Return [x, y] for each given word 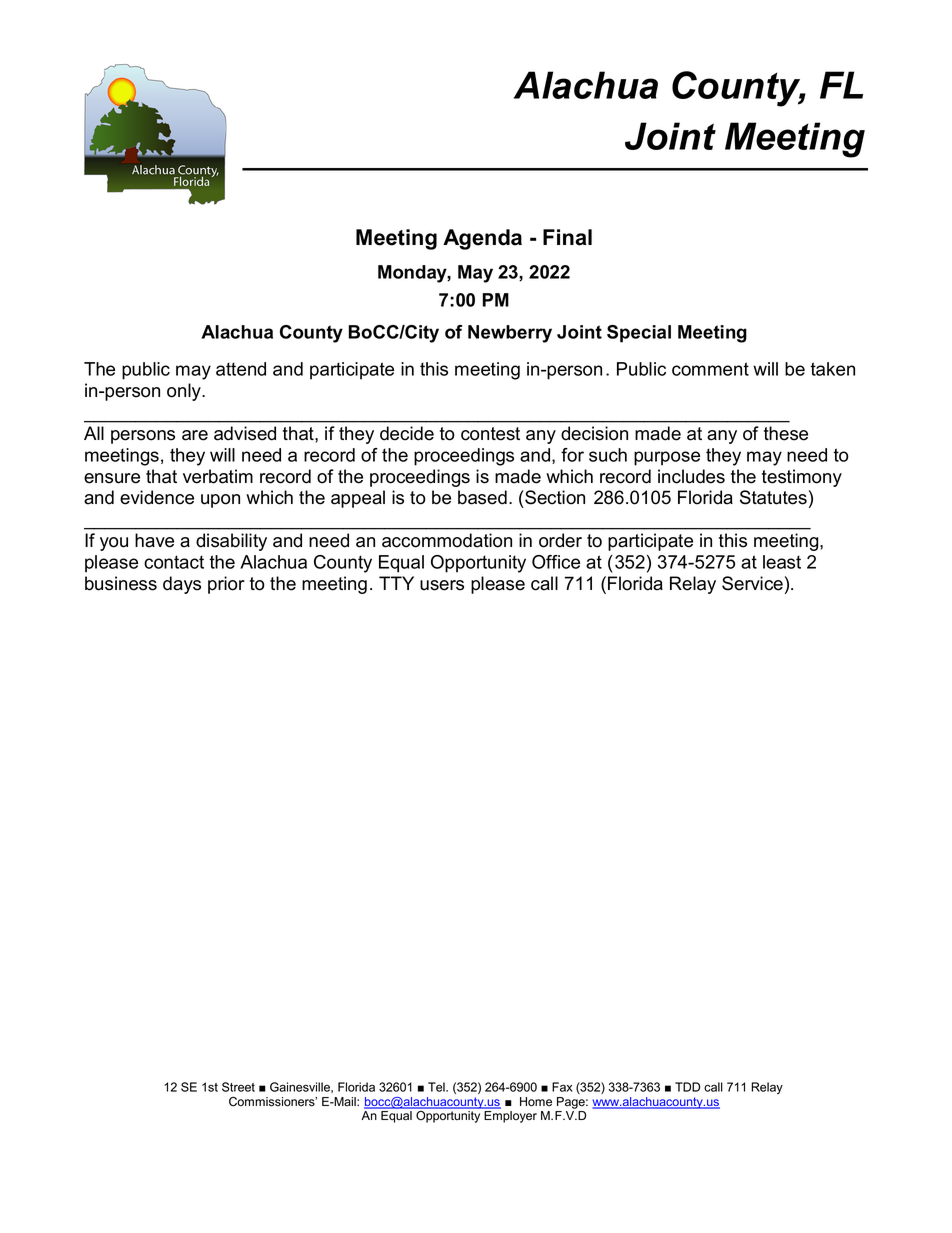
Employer [510, 1117]
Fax [562, 1087]
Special [639, 334]
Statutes [773, 497]
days [182, 585]
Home [536, 1102]
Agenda [482, 239]
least [782, 562]
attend [241, 369]
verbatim [218, 476]
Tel [437, 1087]
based [482, 497]
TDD [687, 1087]
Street [238, 1087]
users [442, 585]
